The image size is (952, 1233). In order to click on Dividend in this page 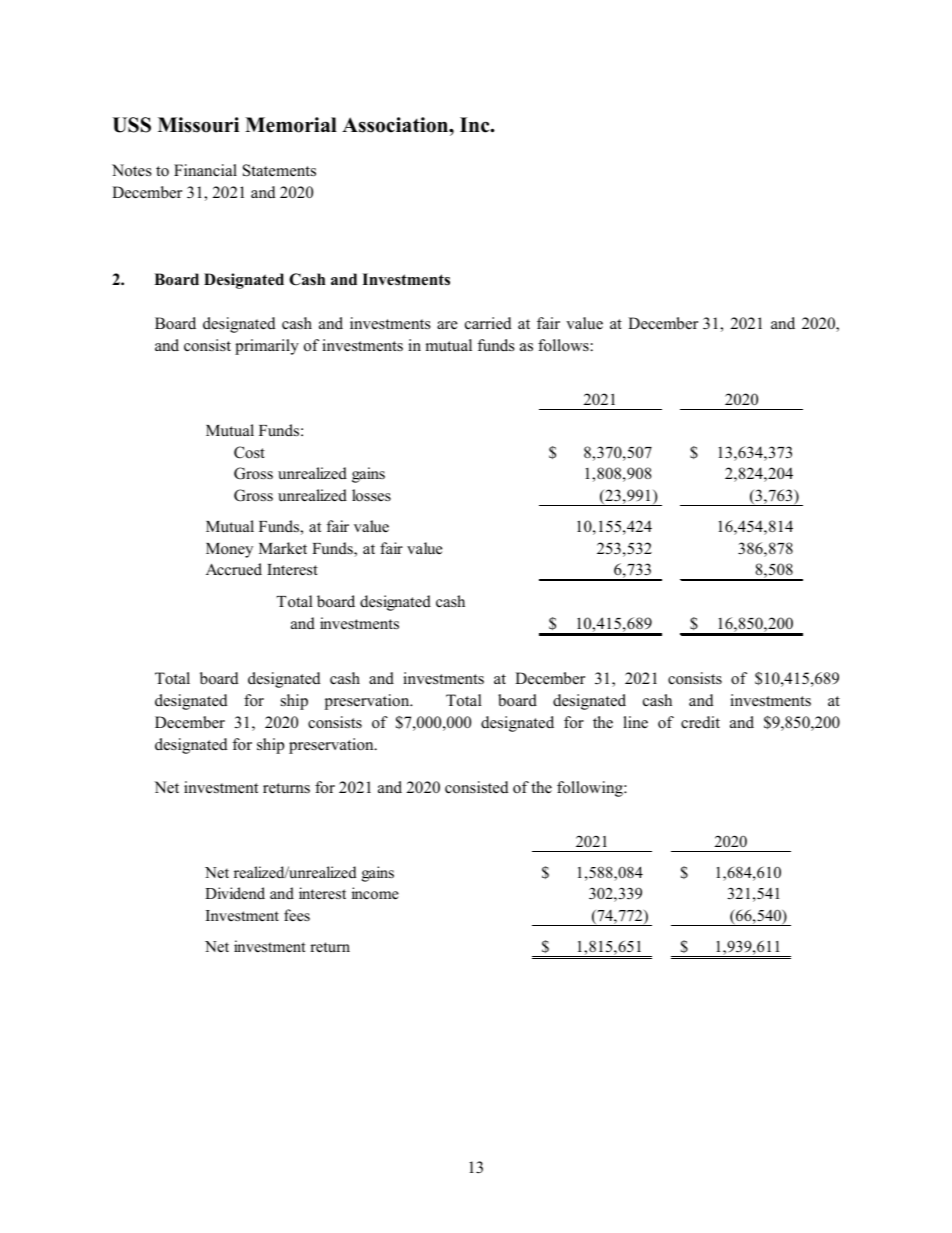, I will do `click(235, 893)`.
